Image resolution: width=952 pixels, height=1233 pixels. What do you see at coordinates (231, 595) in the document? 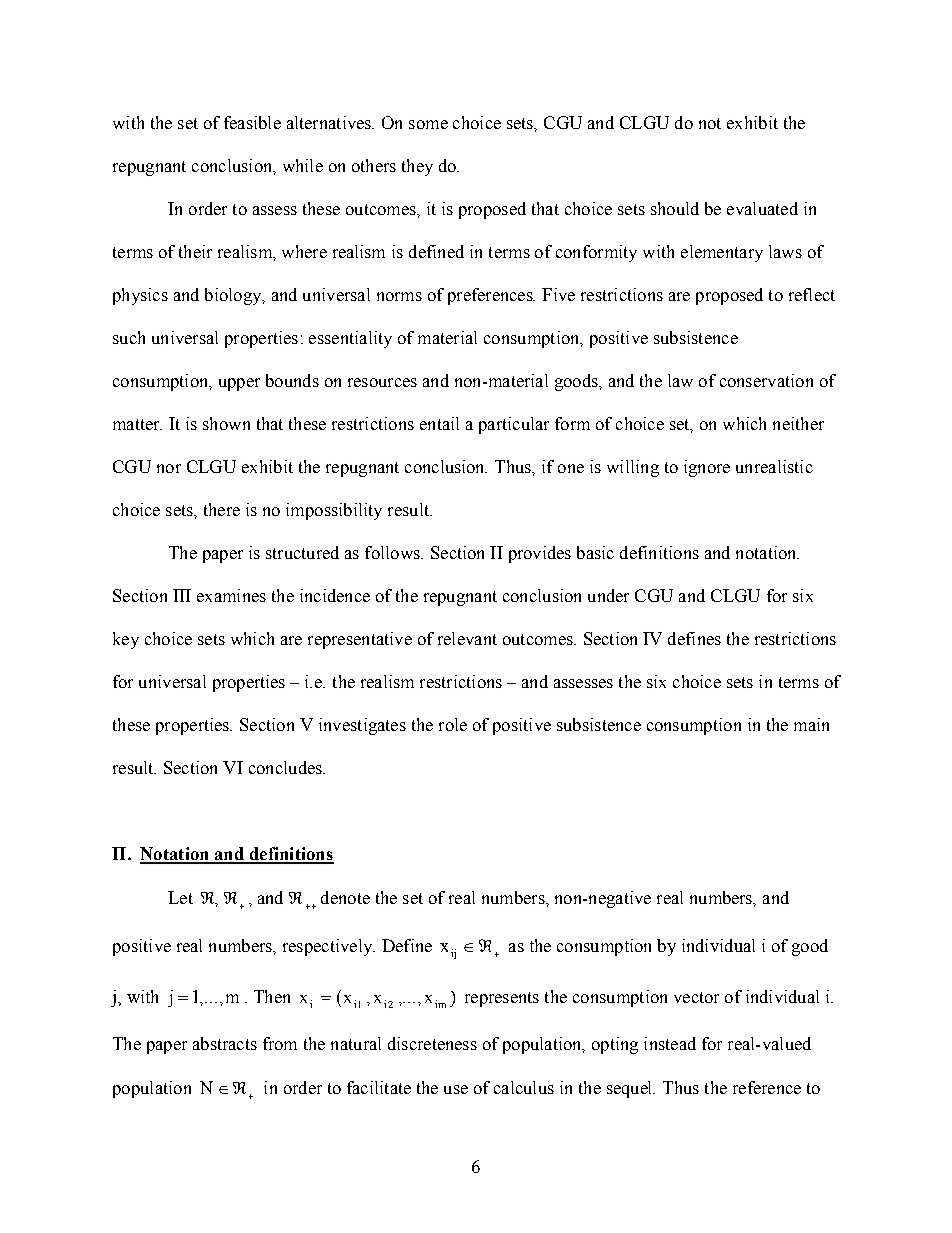
I see `examines` at bounding box center [231, 595].
